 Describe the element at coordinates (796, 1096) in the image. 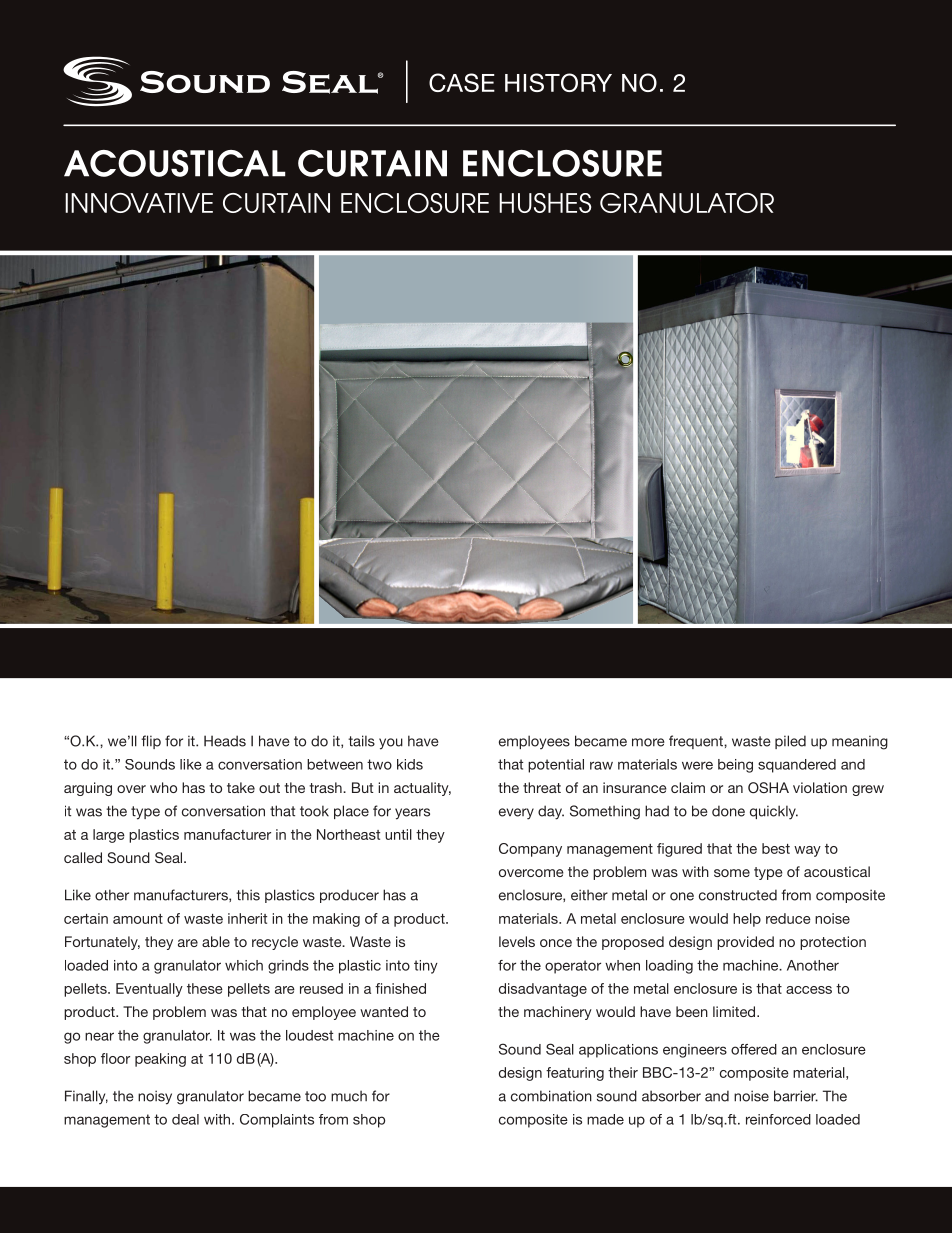

I see `barrier` at that location.
